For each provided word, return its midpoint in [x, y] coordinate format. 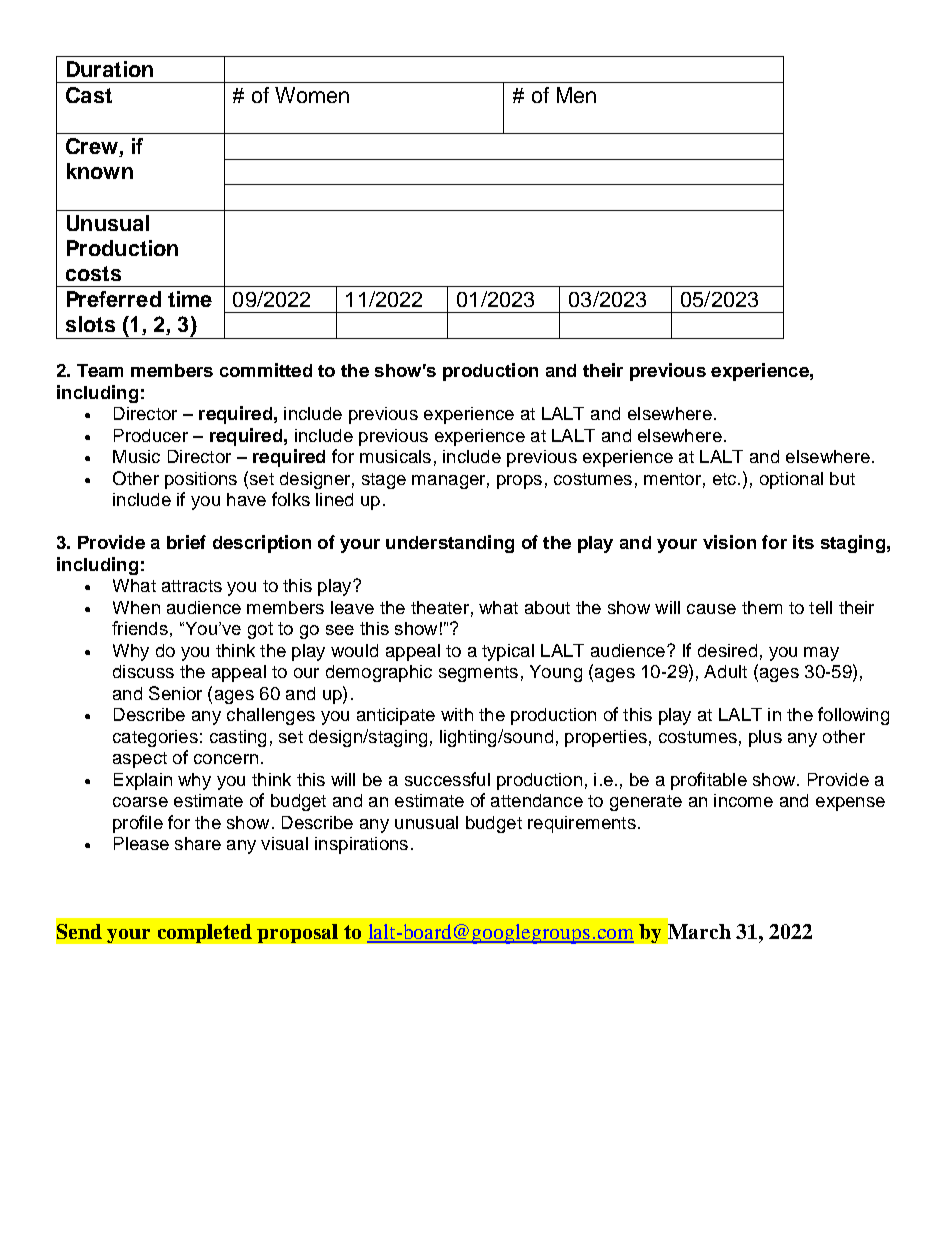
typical [508, 652]
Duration [110, 69]
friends [140, 628]
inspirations [361, 845]
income [743, 800]
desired [727, 650]
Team [100, 370]
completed [205, 933]
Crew [93, 147]
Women [312, 95]
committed [266, 370]
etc [726, 479]
